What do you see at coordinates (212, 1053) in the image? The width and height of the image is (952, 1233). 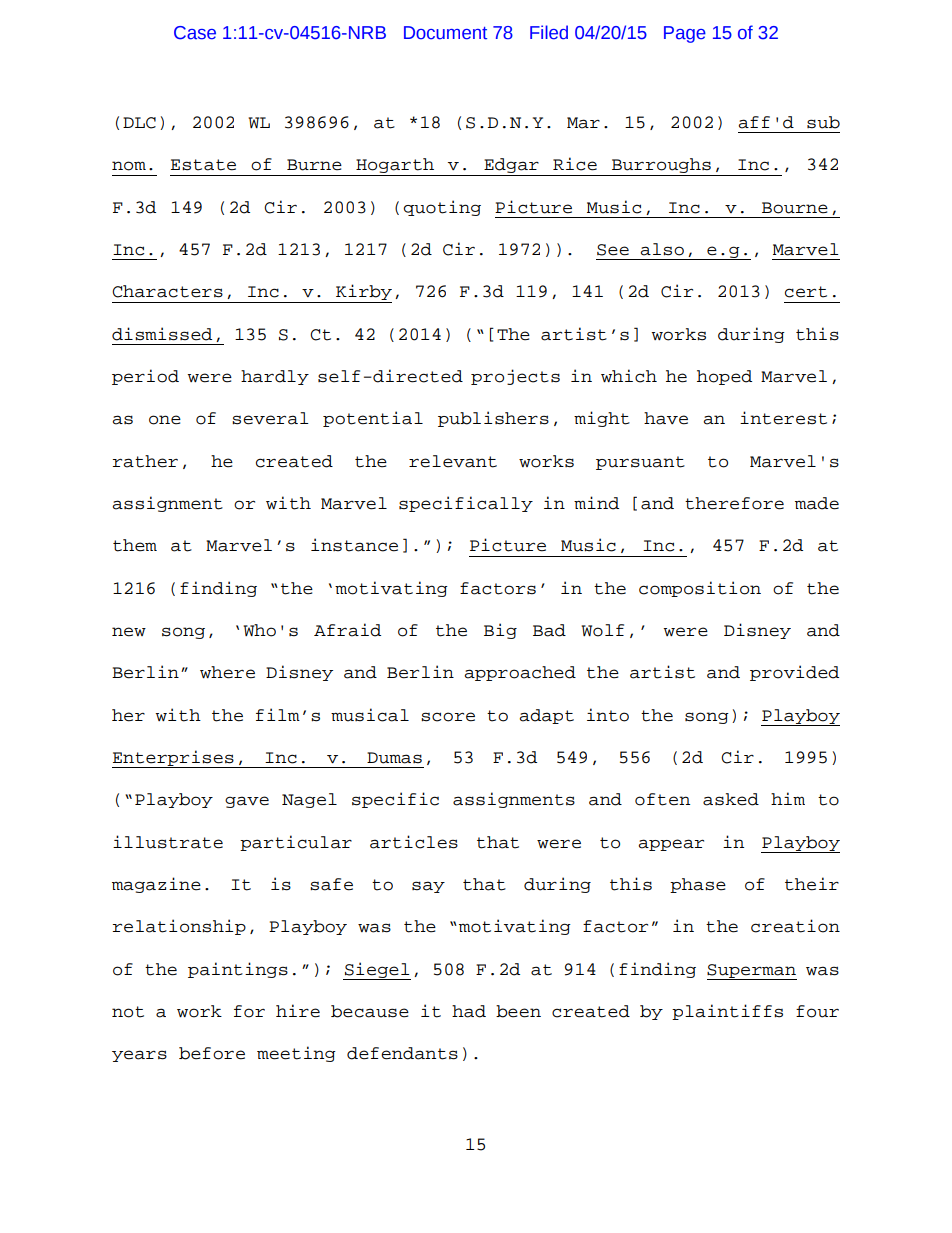 I see `before` at bounding box center [212, 1053].
